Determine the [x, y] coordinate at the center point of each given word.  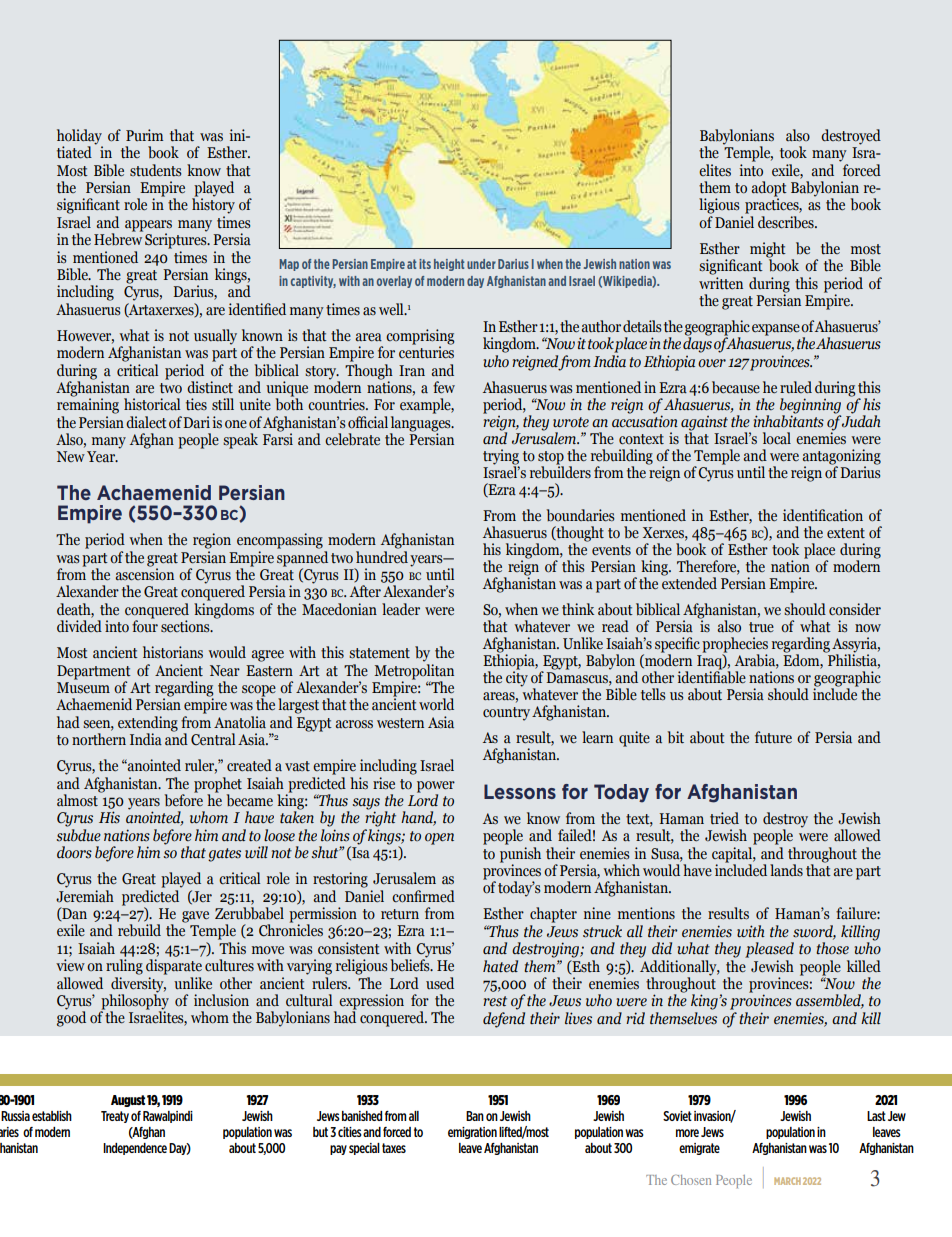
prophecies [735, 646]
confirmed [423, 896]
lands [786, 870]
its [425, 264]
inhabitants [789, 420]
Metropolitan [414, 670]
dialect [146, 422]
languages [422, 422]
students [156, 170]
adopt [769, 190]
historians [173, 652]
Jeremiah [85, 895]
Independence [135, 1149]
